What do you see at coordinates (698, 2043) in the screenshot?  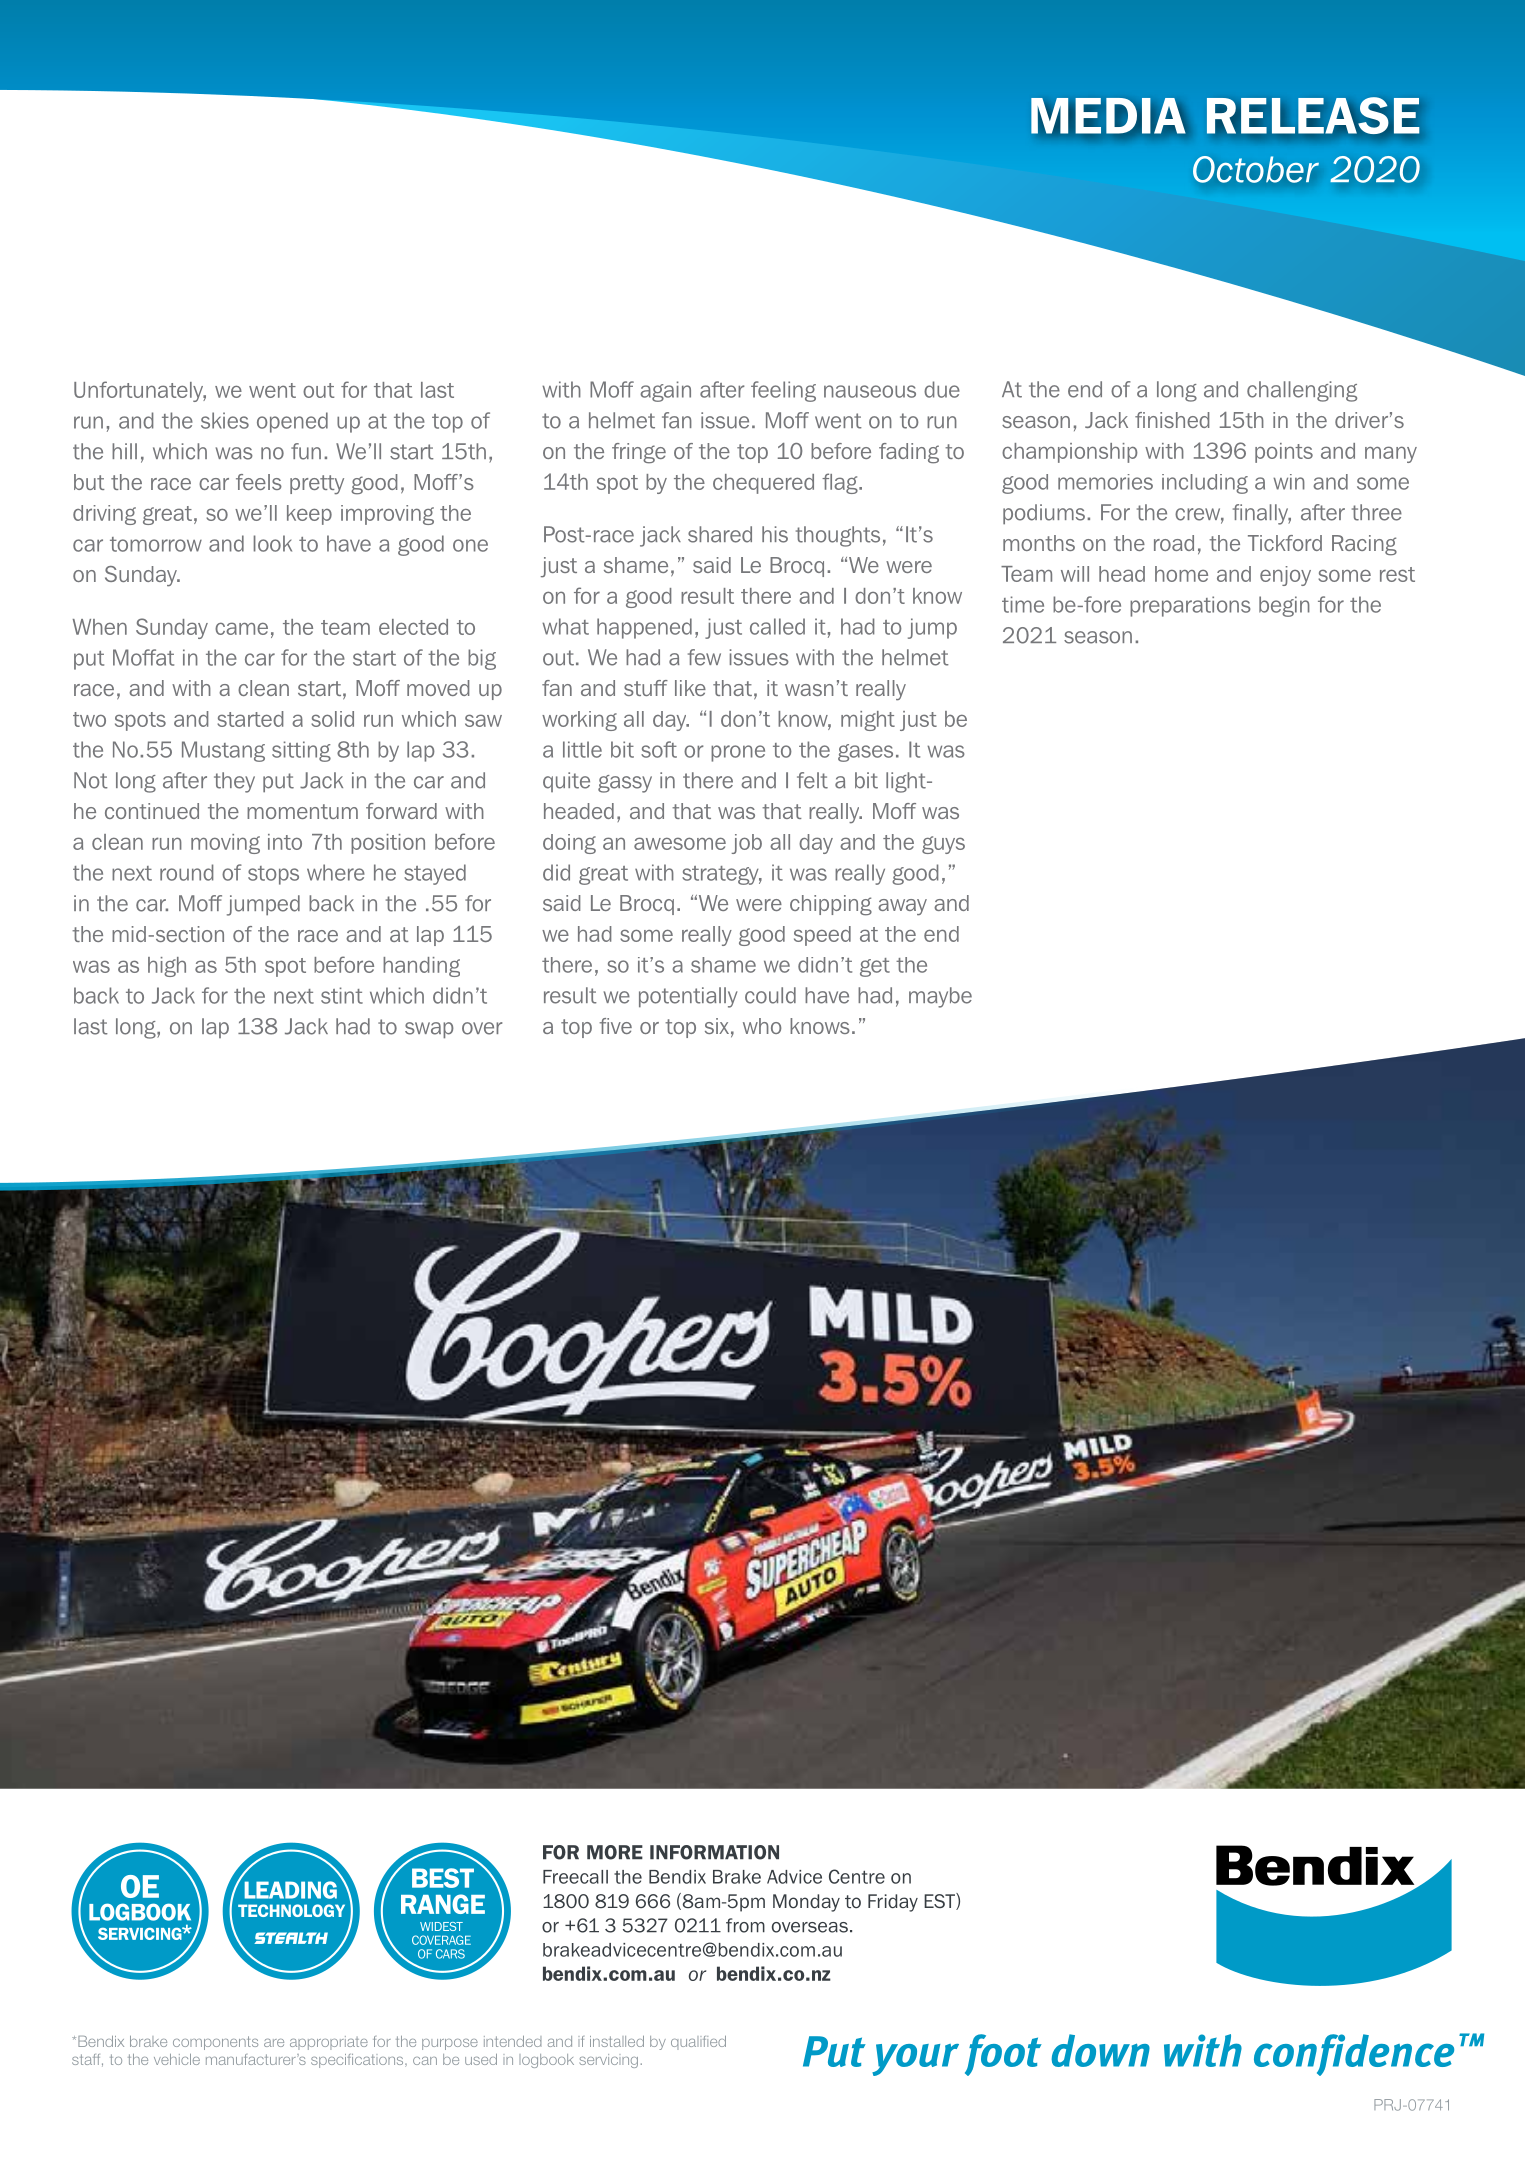 I see `qualified` at bounding box center [698, 2043].
